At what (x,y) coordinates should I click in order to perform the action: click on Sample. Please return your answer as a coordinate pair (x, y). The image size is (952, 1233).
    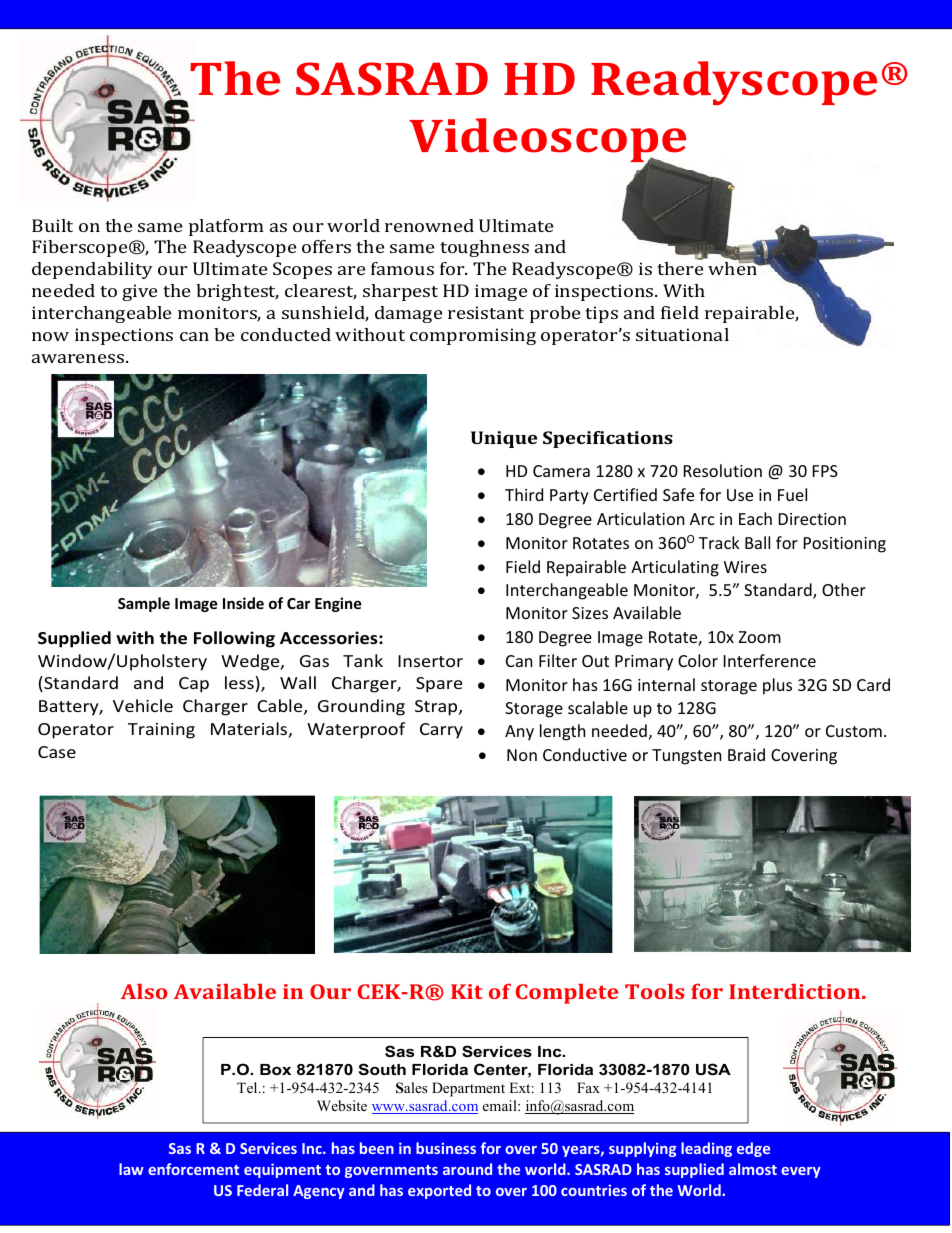
    Looking at the image, I should click on (144, 604).
